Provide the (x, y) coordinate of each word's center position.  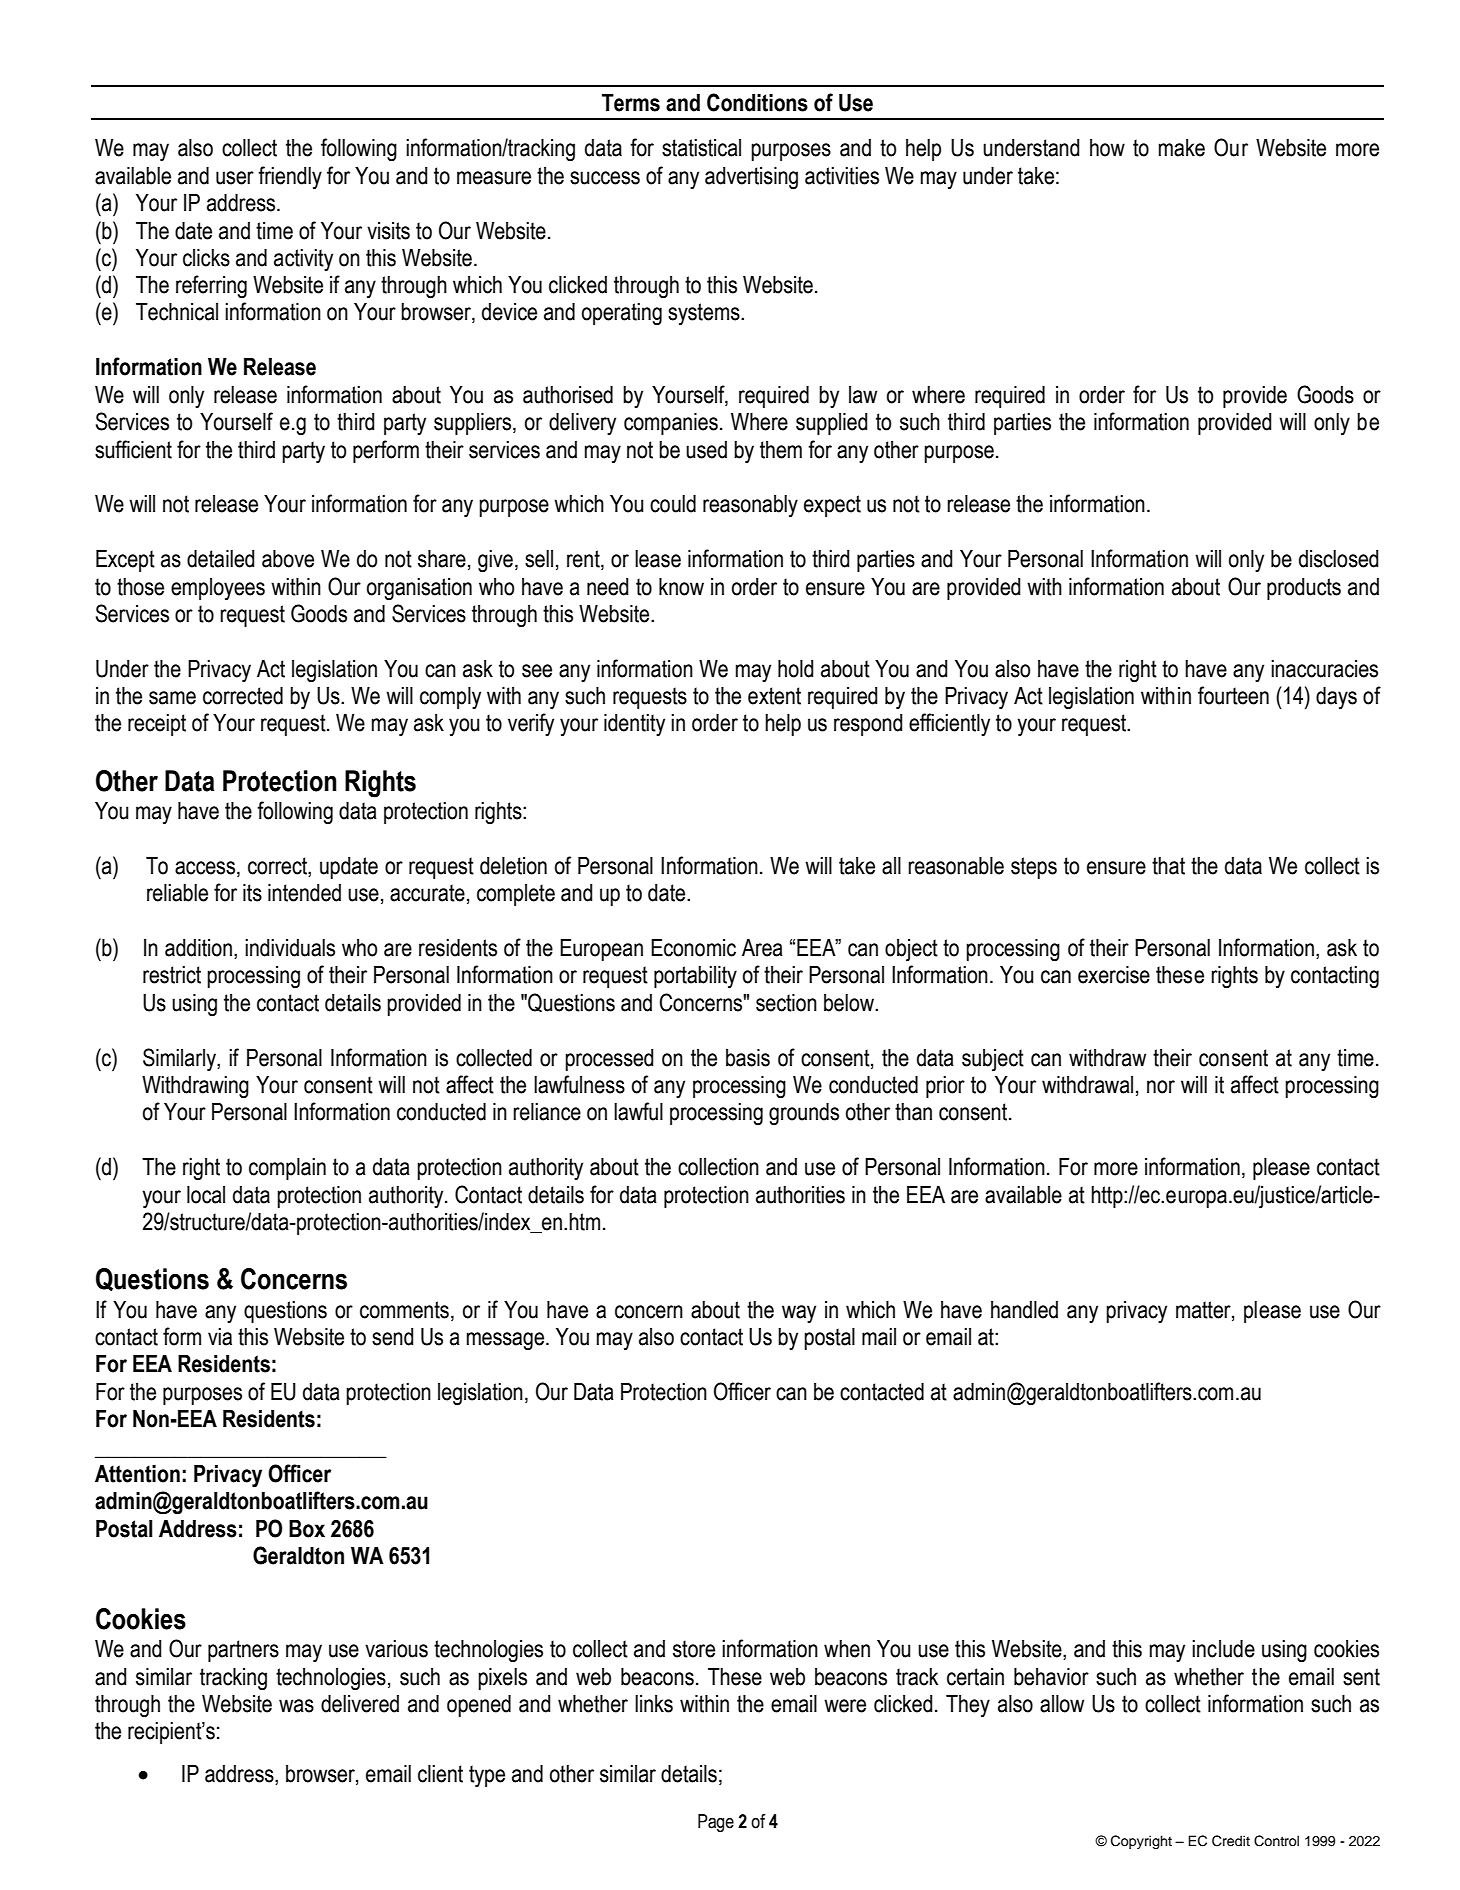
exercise (1114, 975)
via (220, 1337)
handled (1024, 1310)
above (288, 559)
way (799, 1314)
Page (716, 1823)
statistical (701, 148)
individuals (290, 948)
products (1304, 589)
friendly (290, 177)
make (1182, 148)
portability (695, 977)
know (681, 587)
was (296, 1706)
